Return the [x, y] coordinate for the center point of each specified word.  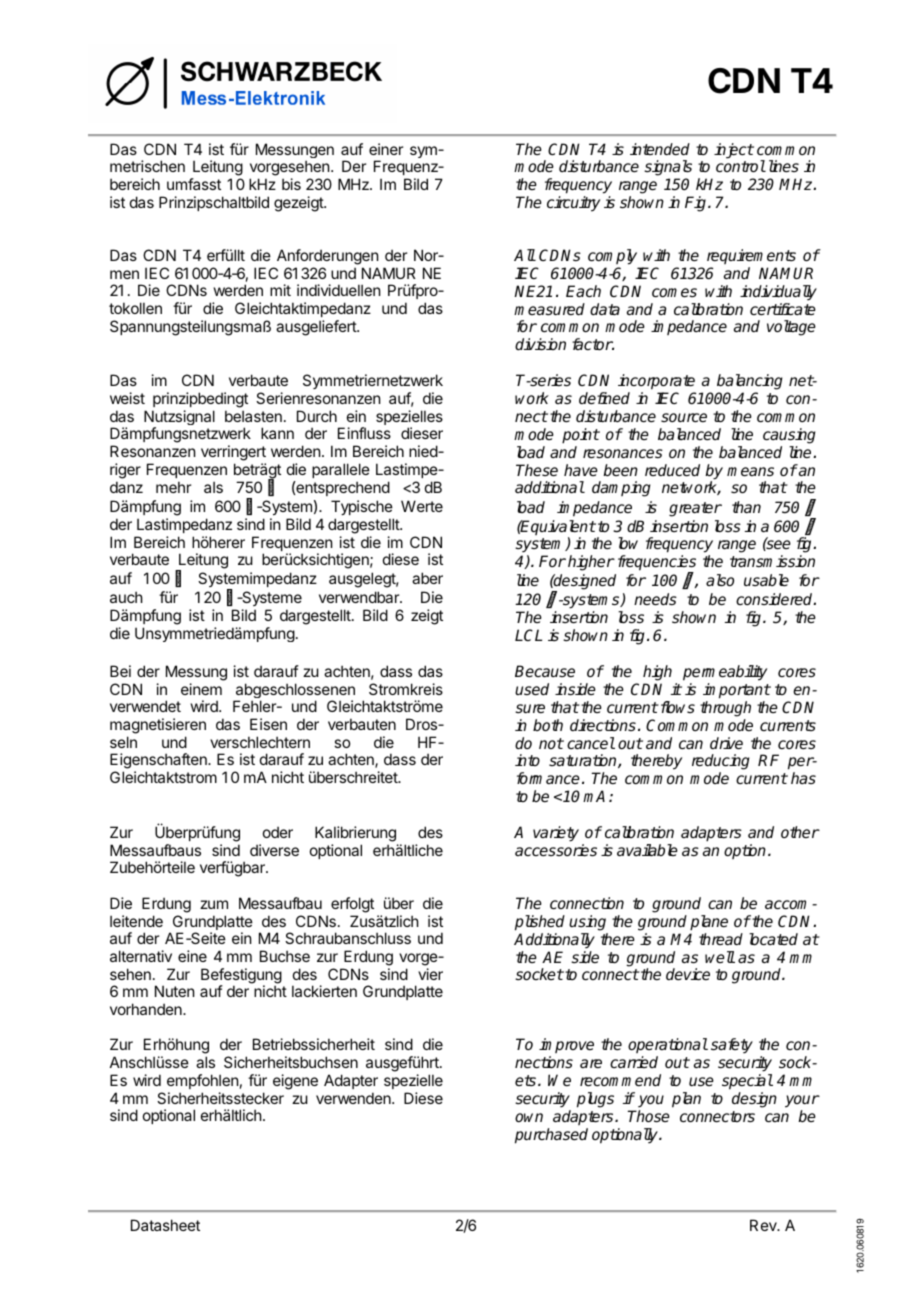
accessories [556, 850]
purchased [551, 1136]
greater [695, 509]
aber [427, 578]
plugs [595, 1100]
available [647, 850]
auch [126, 597]
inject [734, 151]
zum [214, 904]
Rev [764, 1225]
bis [291, 184]
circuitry [573, 204]
